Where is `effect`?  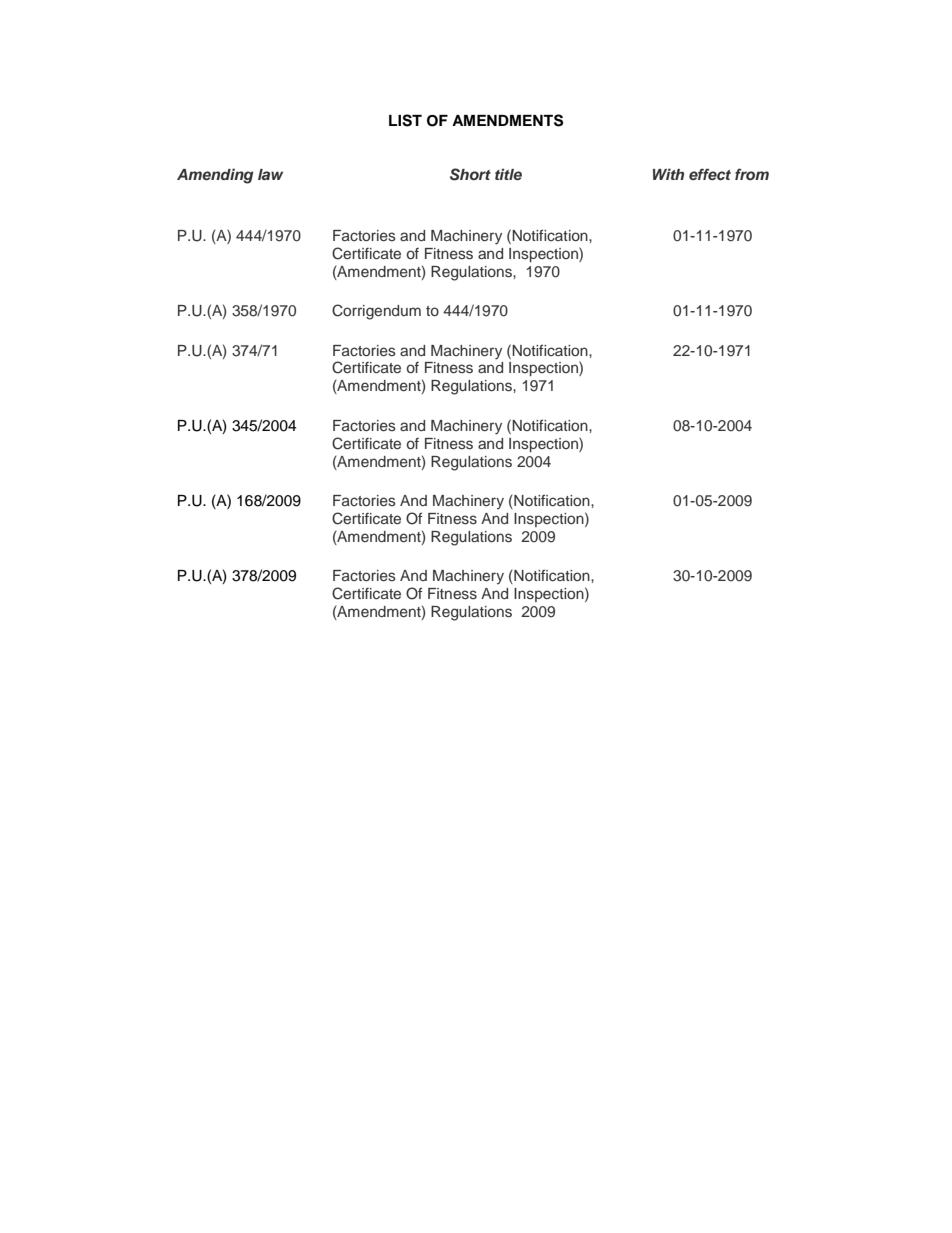 effect is located at coordinates (710, 174).
